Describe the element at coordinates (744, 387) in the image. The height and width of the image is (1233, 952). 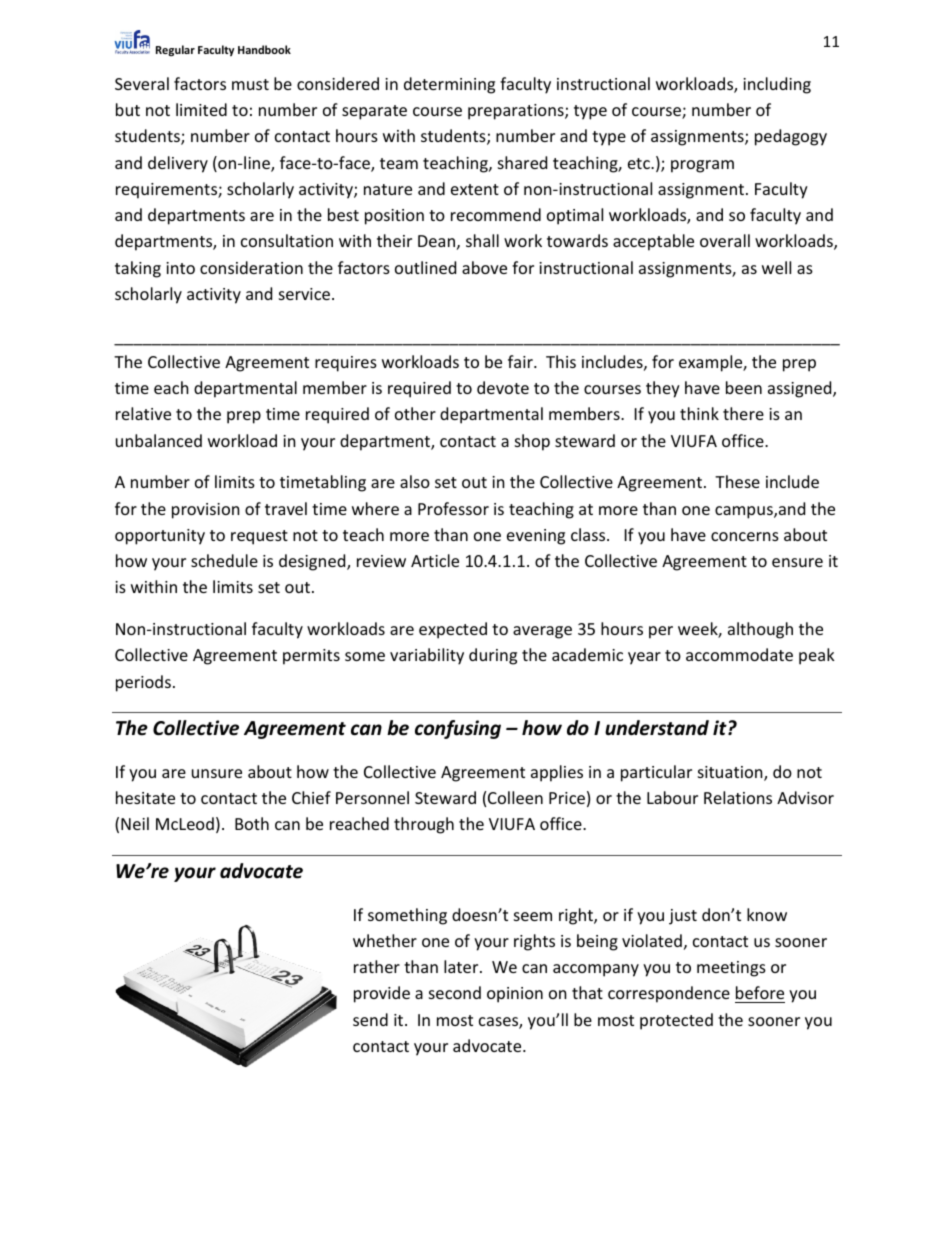
I see `been` at that location.
